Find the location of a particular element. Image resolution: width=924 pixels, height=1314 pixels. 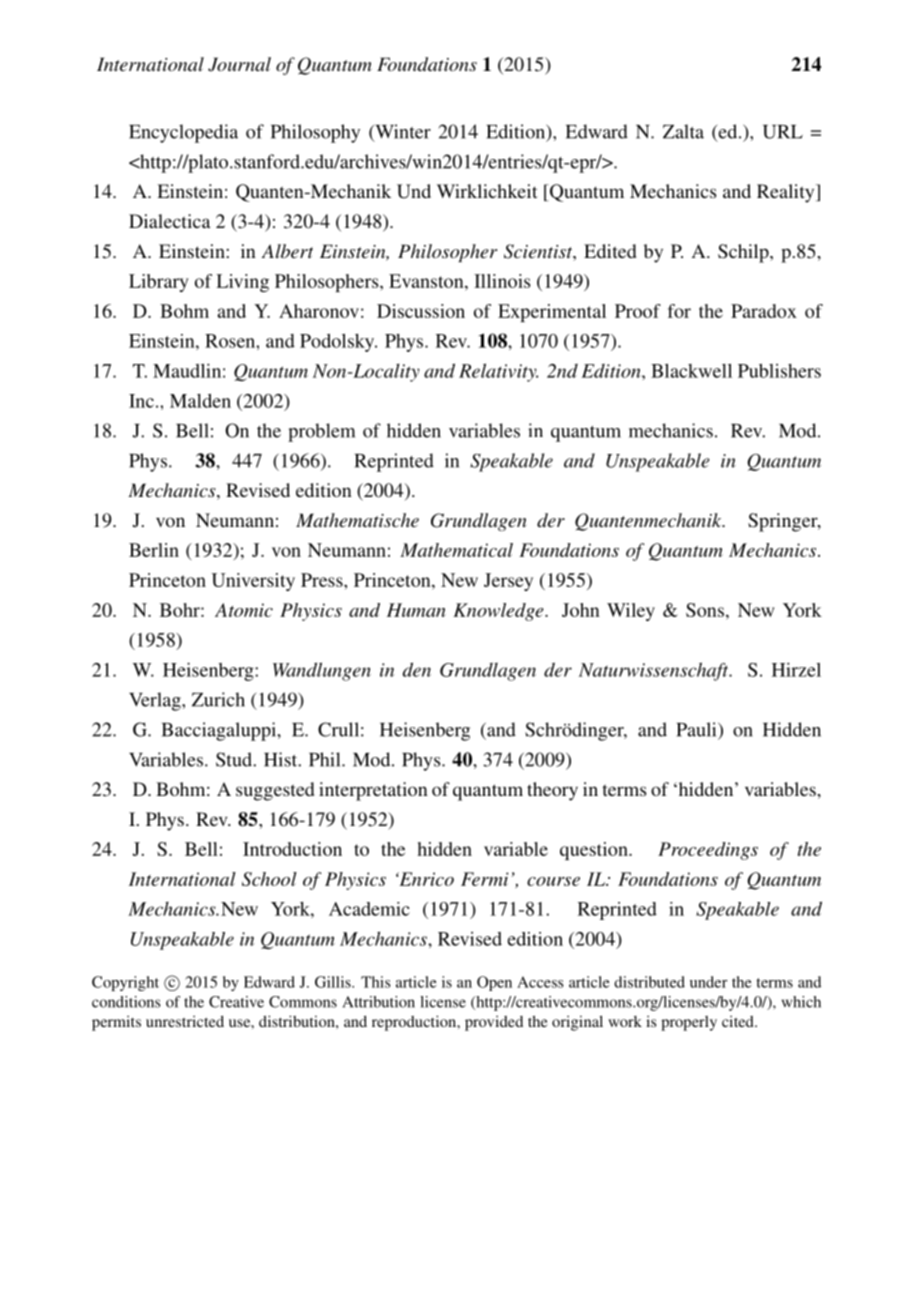

Journal is located at coordinates (239, 64).
